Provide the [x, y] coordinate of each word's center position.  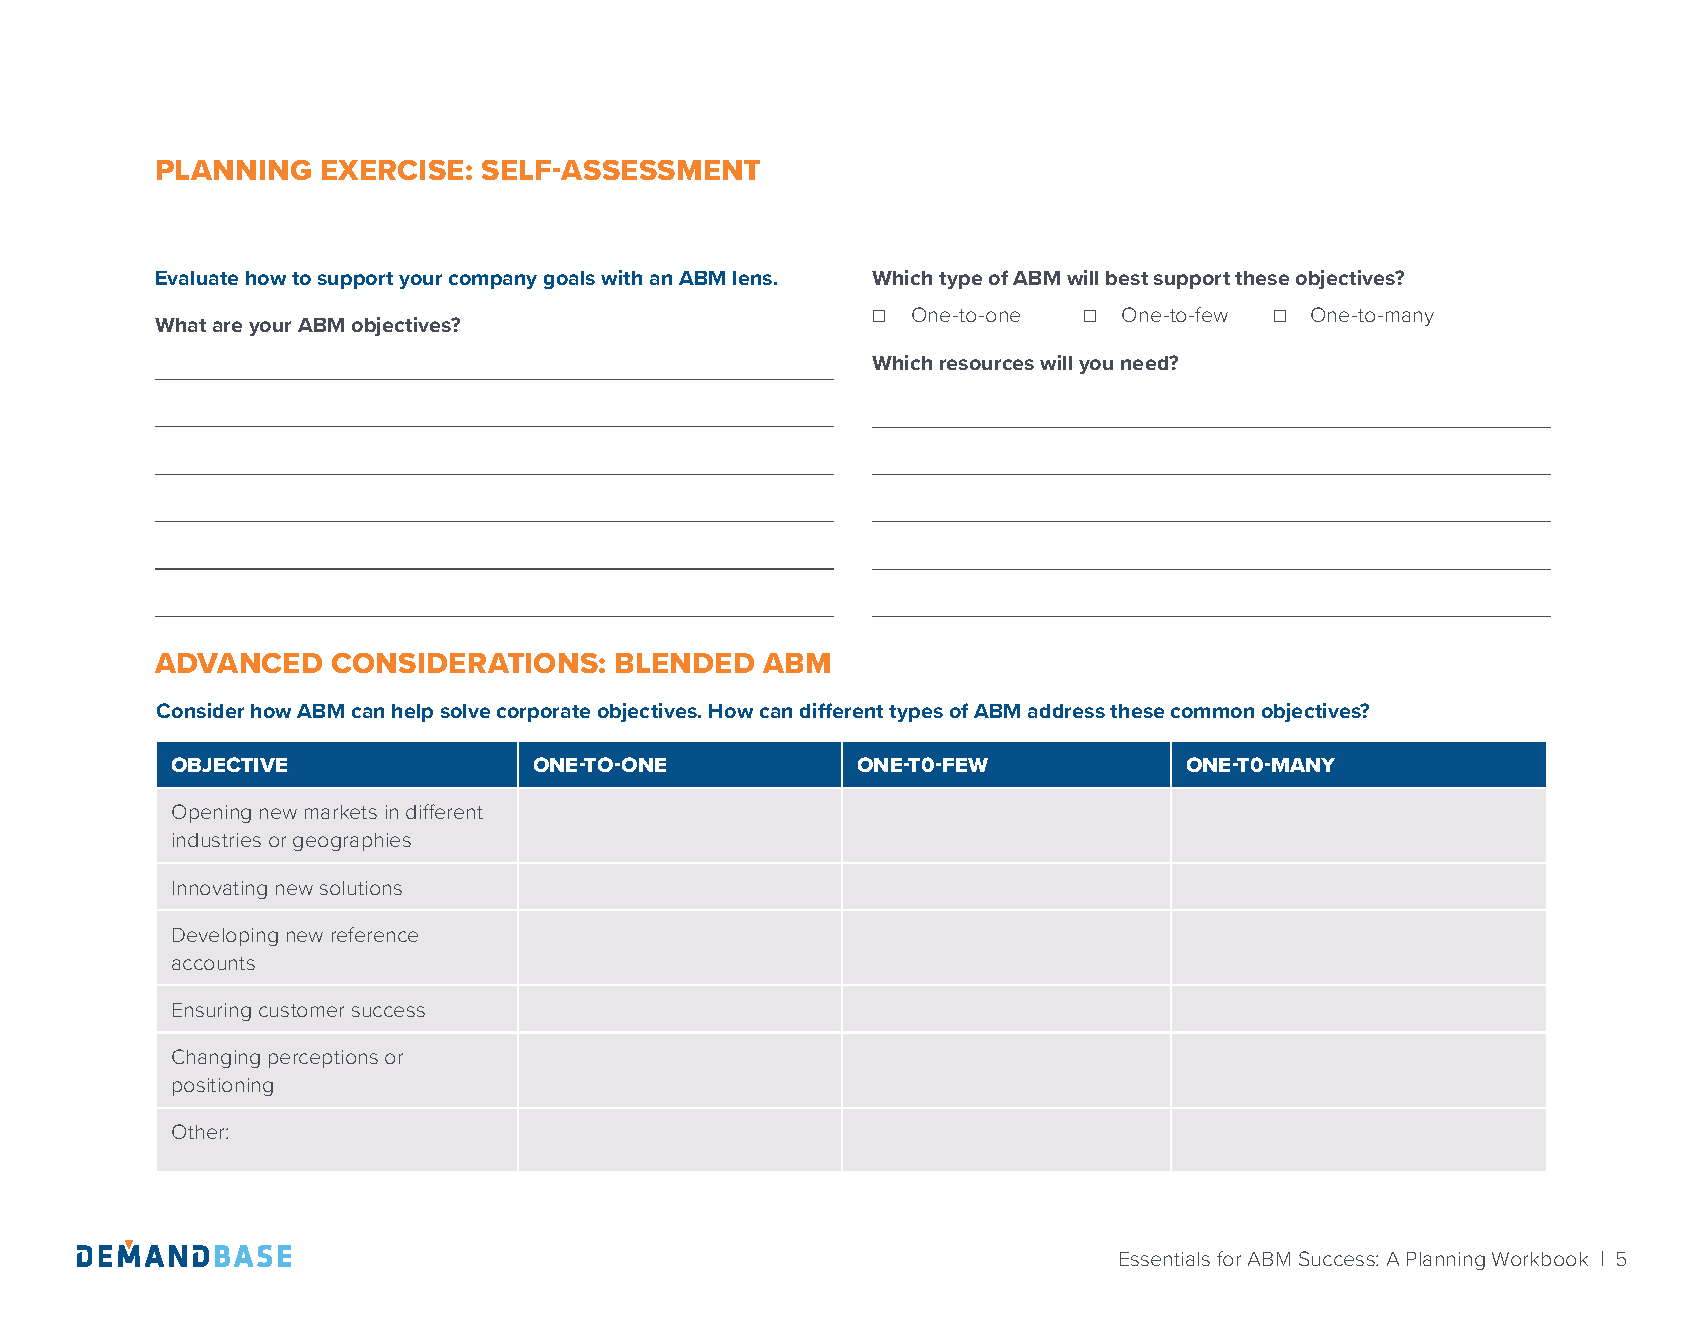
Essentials [1165, 1259]
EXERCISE [392, 170]
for [1229, 1258]
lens [754, 278]
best [1127, 278]
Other [199, 1131]
